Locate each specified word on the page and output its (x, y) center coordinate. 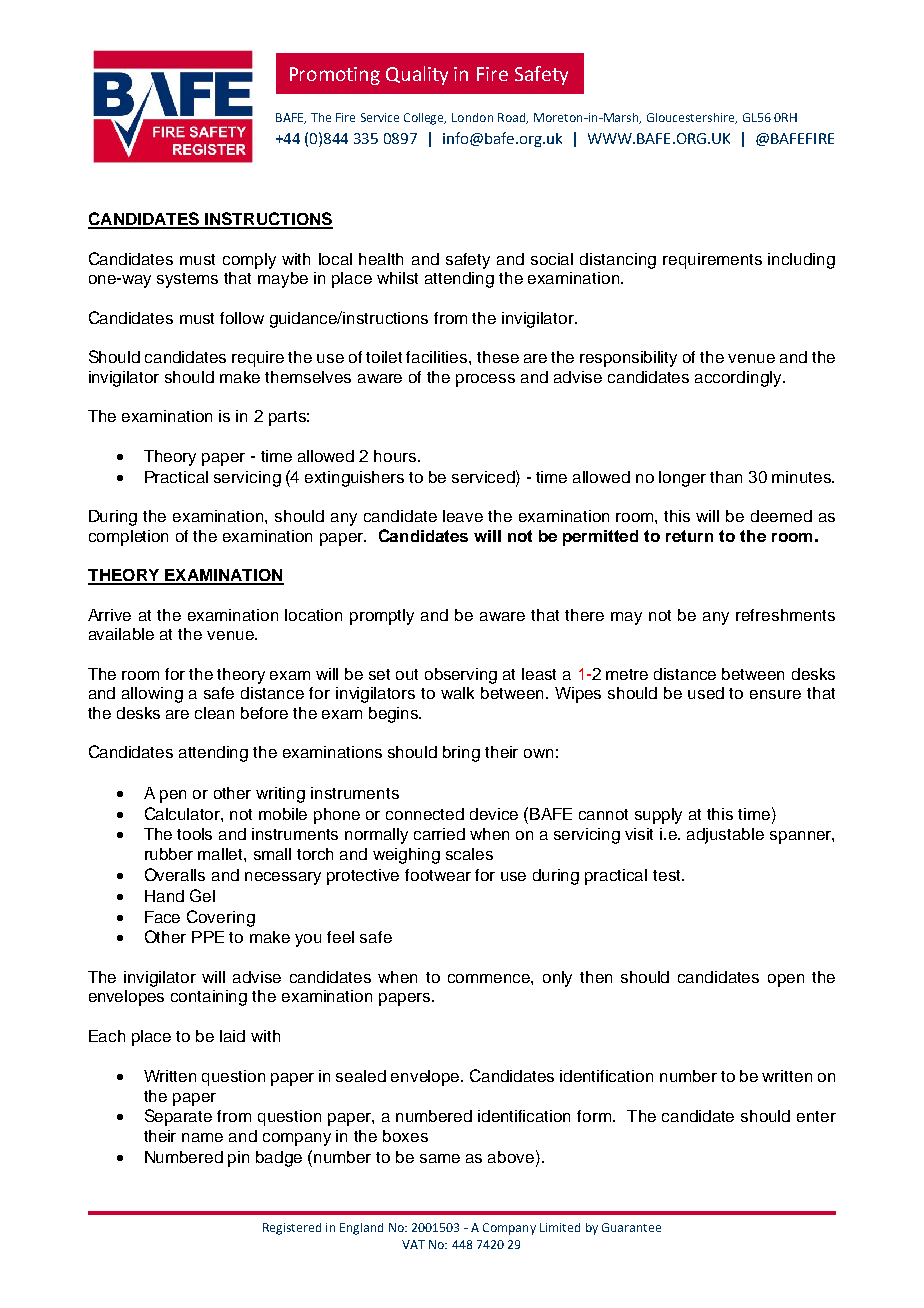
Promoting (335, 76)
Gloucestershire (692, 118)
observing (461, 676)
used (706, 693)
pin (238, 1159)
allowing (152, 695)
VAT (413, 1244)
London (472, 117)
